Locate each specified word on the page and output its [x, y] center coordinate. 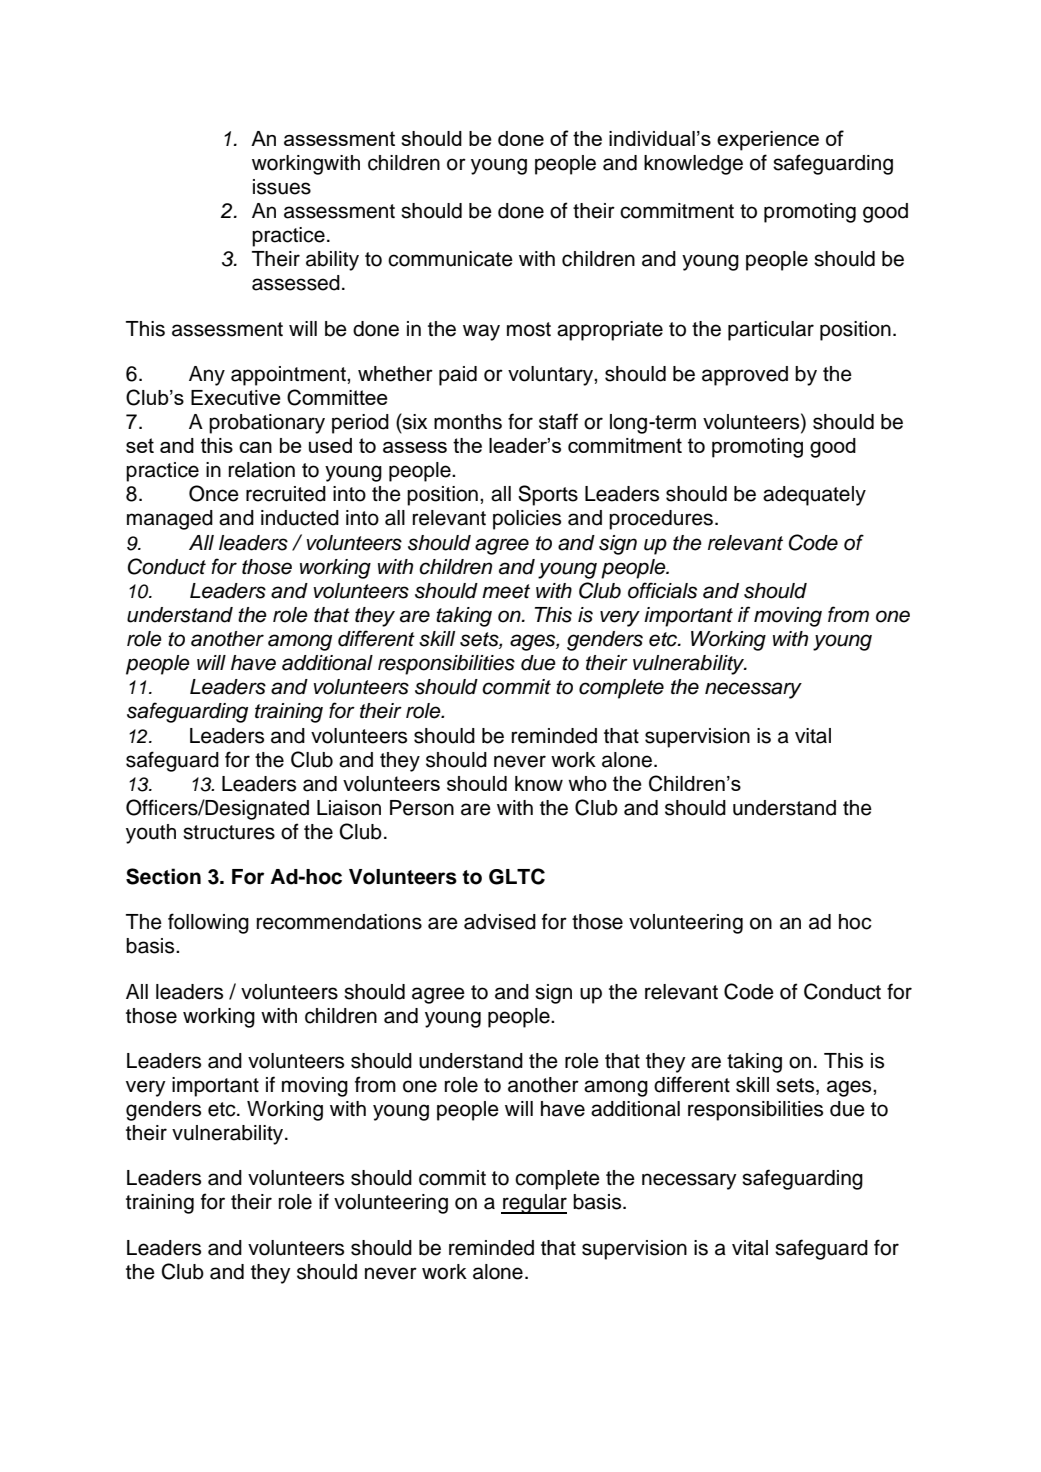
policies [527, 520]
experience [768, 141]
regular [534, 1204]
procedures [662, 520]
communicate [450, 259]
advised [500, 922]
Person [422, 808]
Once [214, 493]
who [587, 783]
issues [282, 187]
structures [229, 832]
